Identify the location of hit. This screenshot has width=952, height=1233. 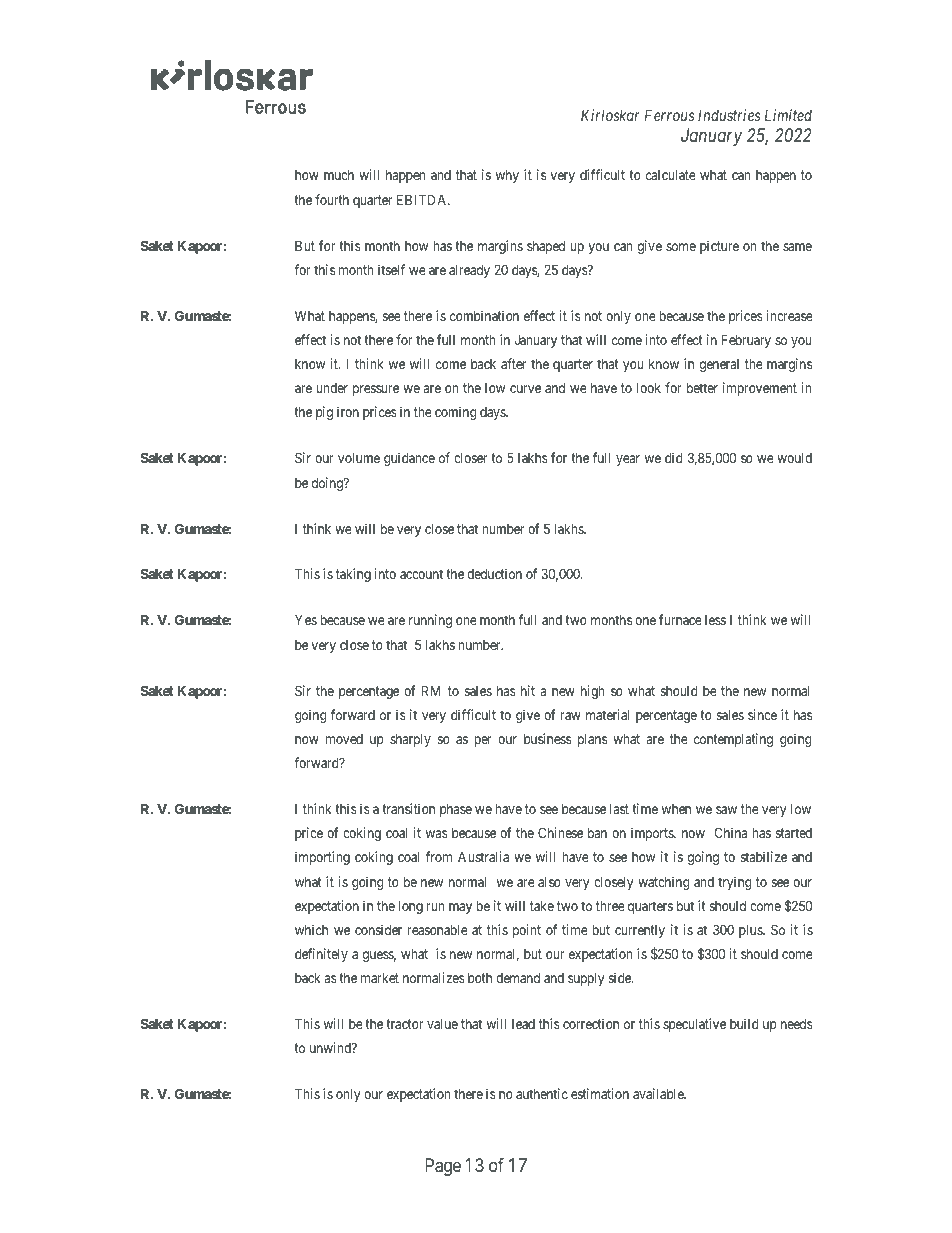
(528, 690).
